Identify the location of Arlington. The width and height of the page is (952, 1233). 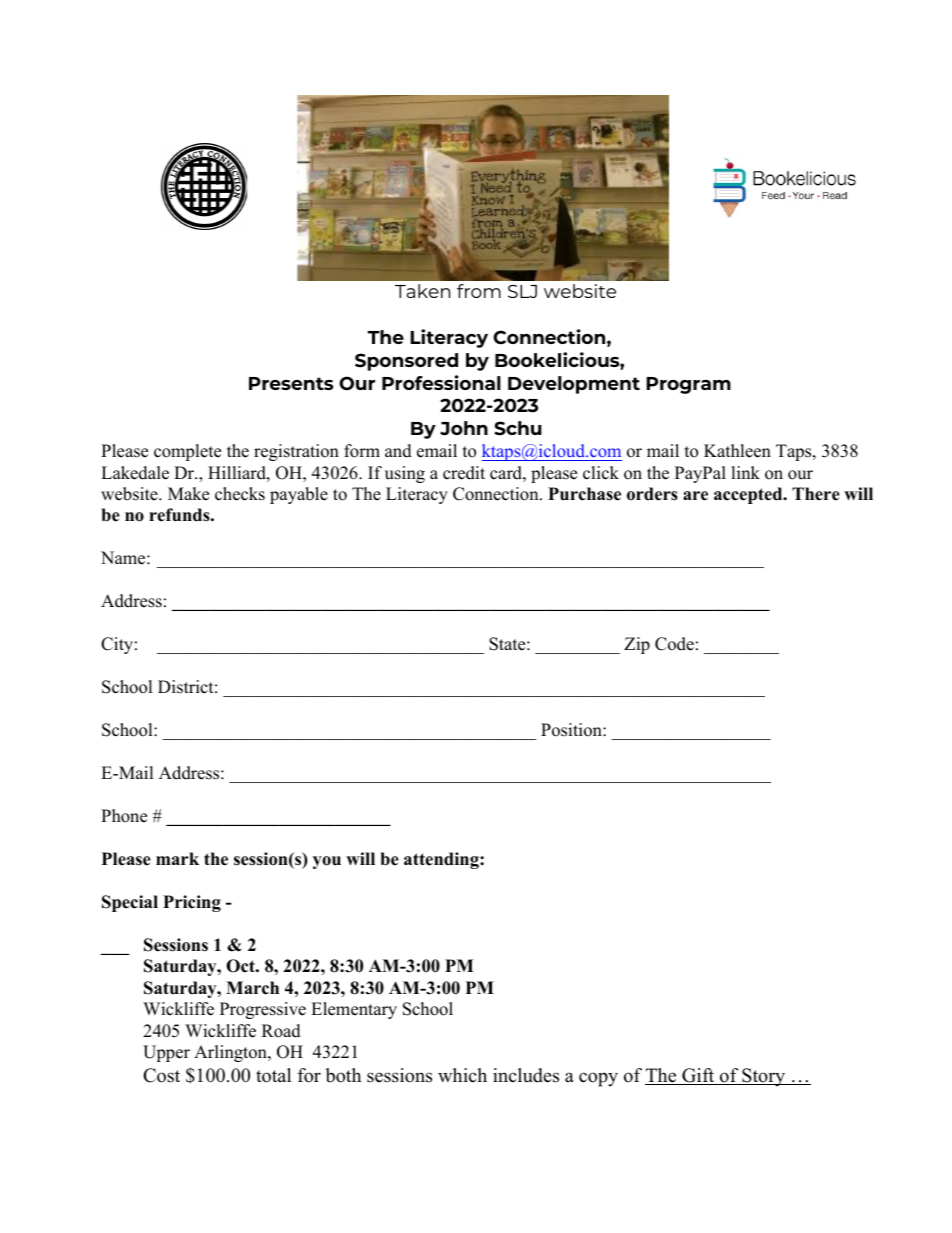
(231, 1053).
